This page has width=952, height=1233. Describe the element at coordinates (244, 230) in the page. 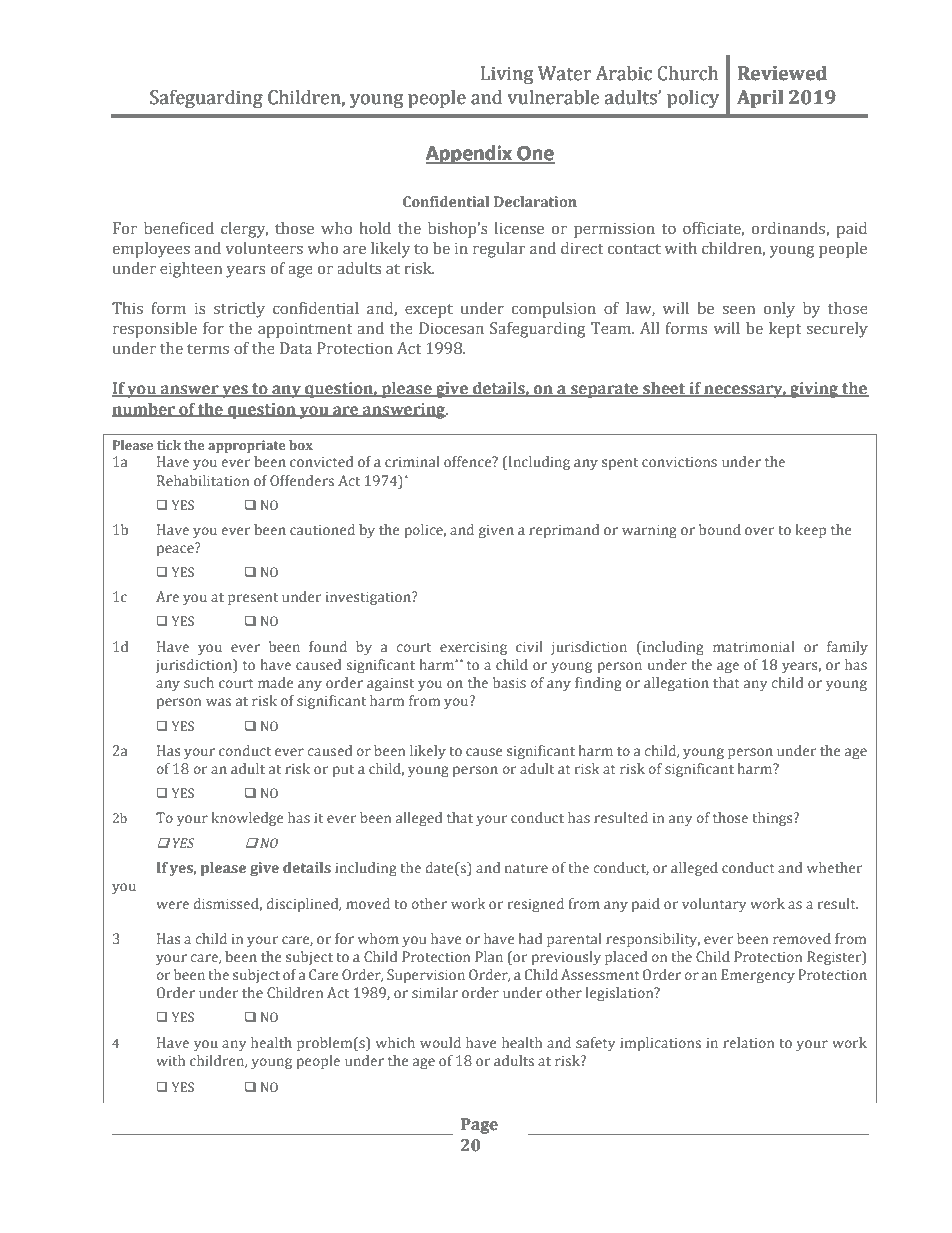

I see `clergy` at that location.
